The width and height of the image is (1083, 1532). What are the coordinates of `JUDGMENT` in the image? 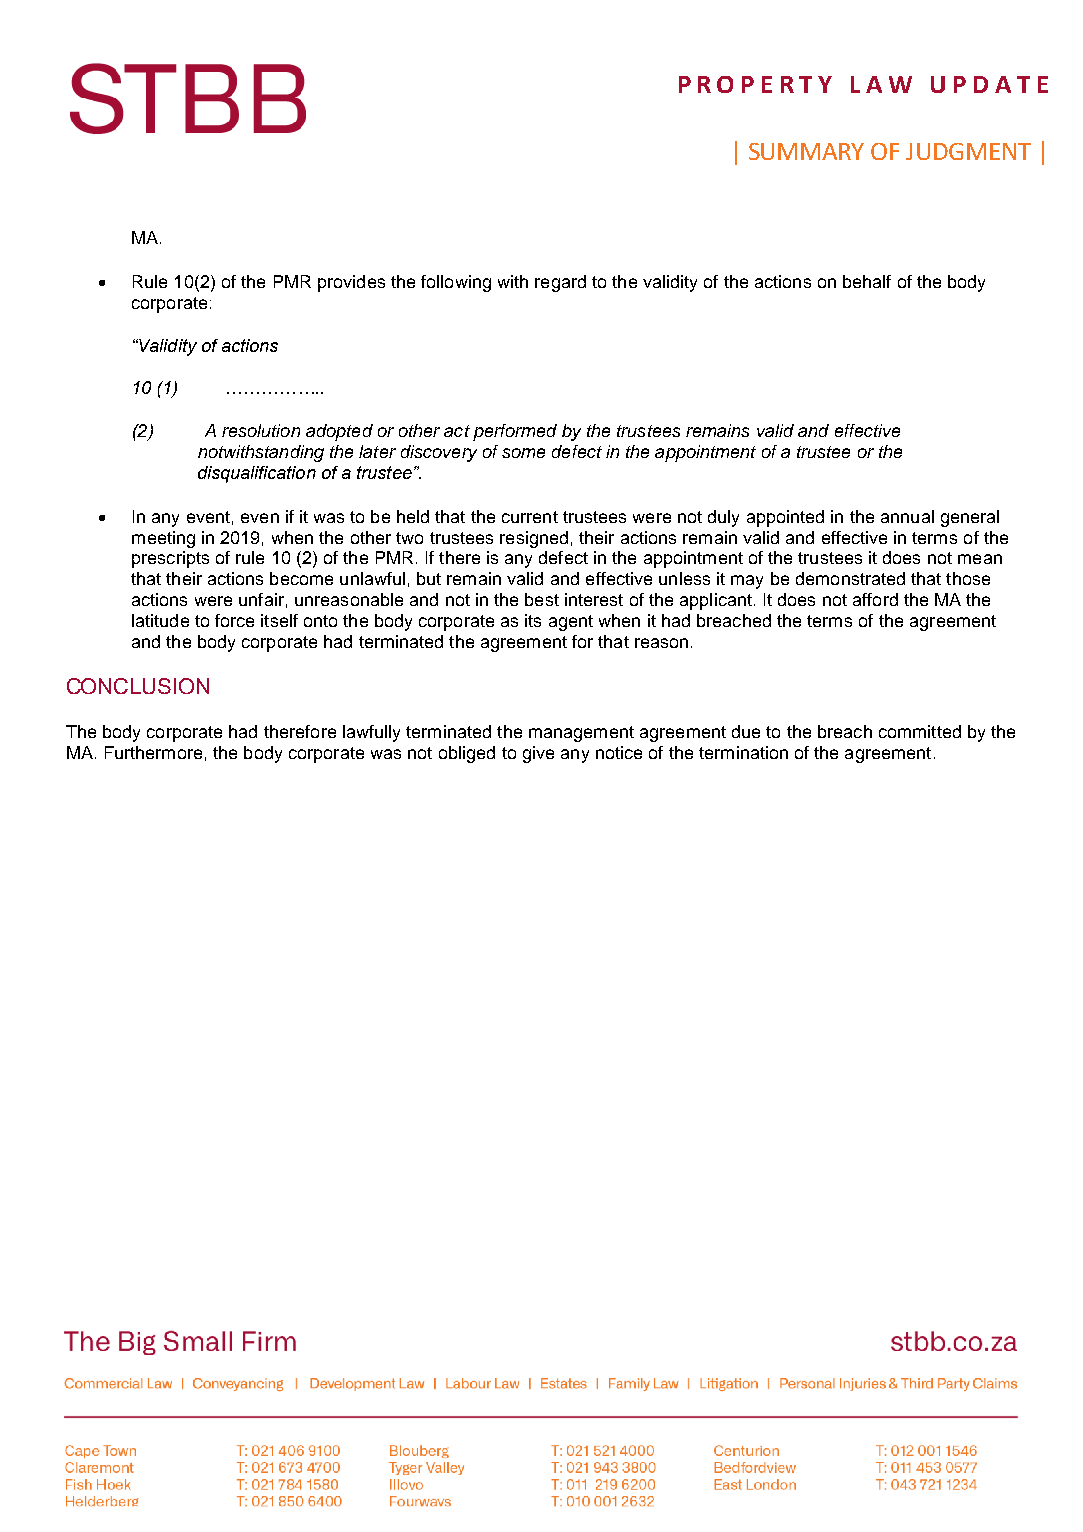 It's located at (968, 151).
